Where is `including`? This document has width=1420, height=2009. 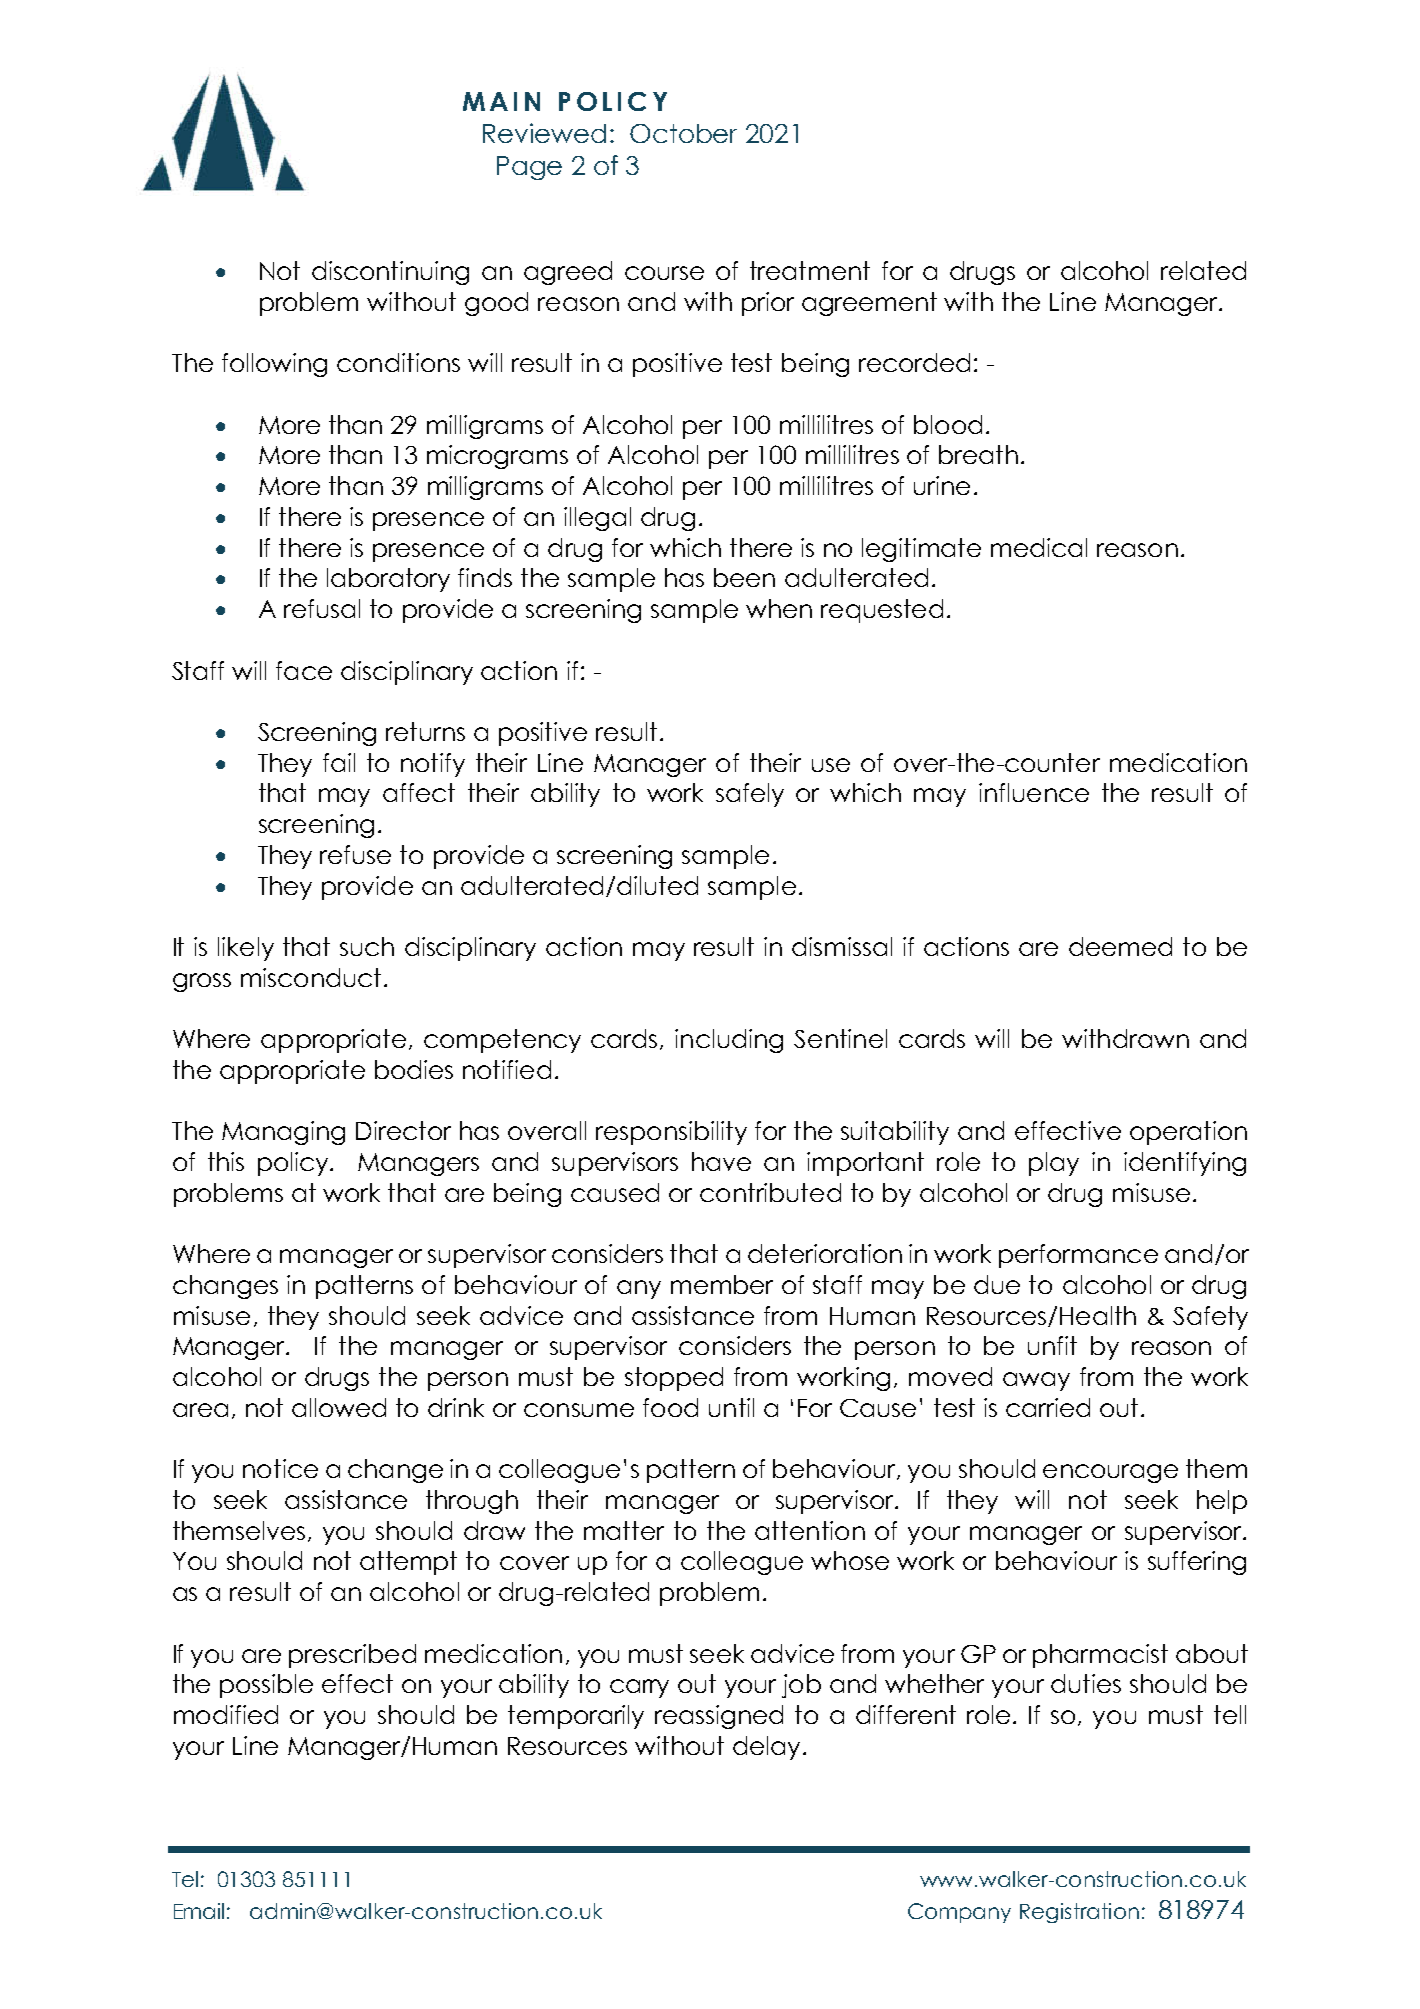 including is located at coordinates (729, 1041).
